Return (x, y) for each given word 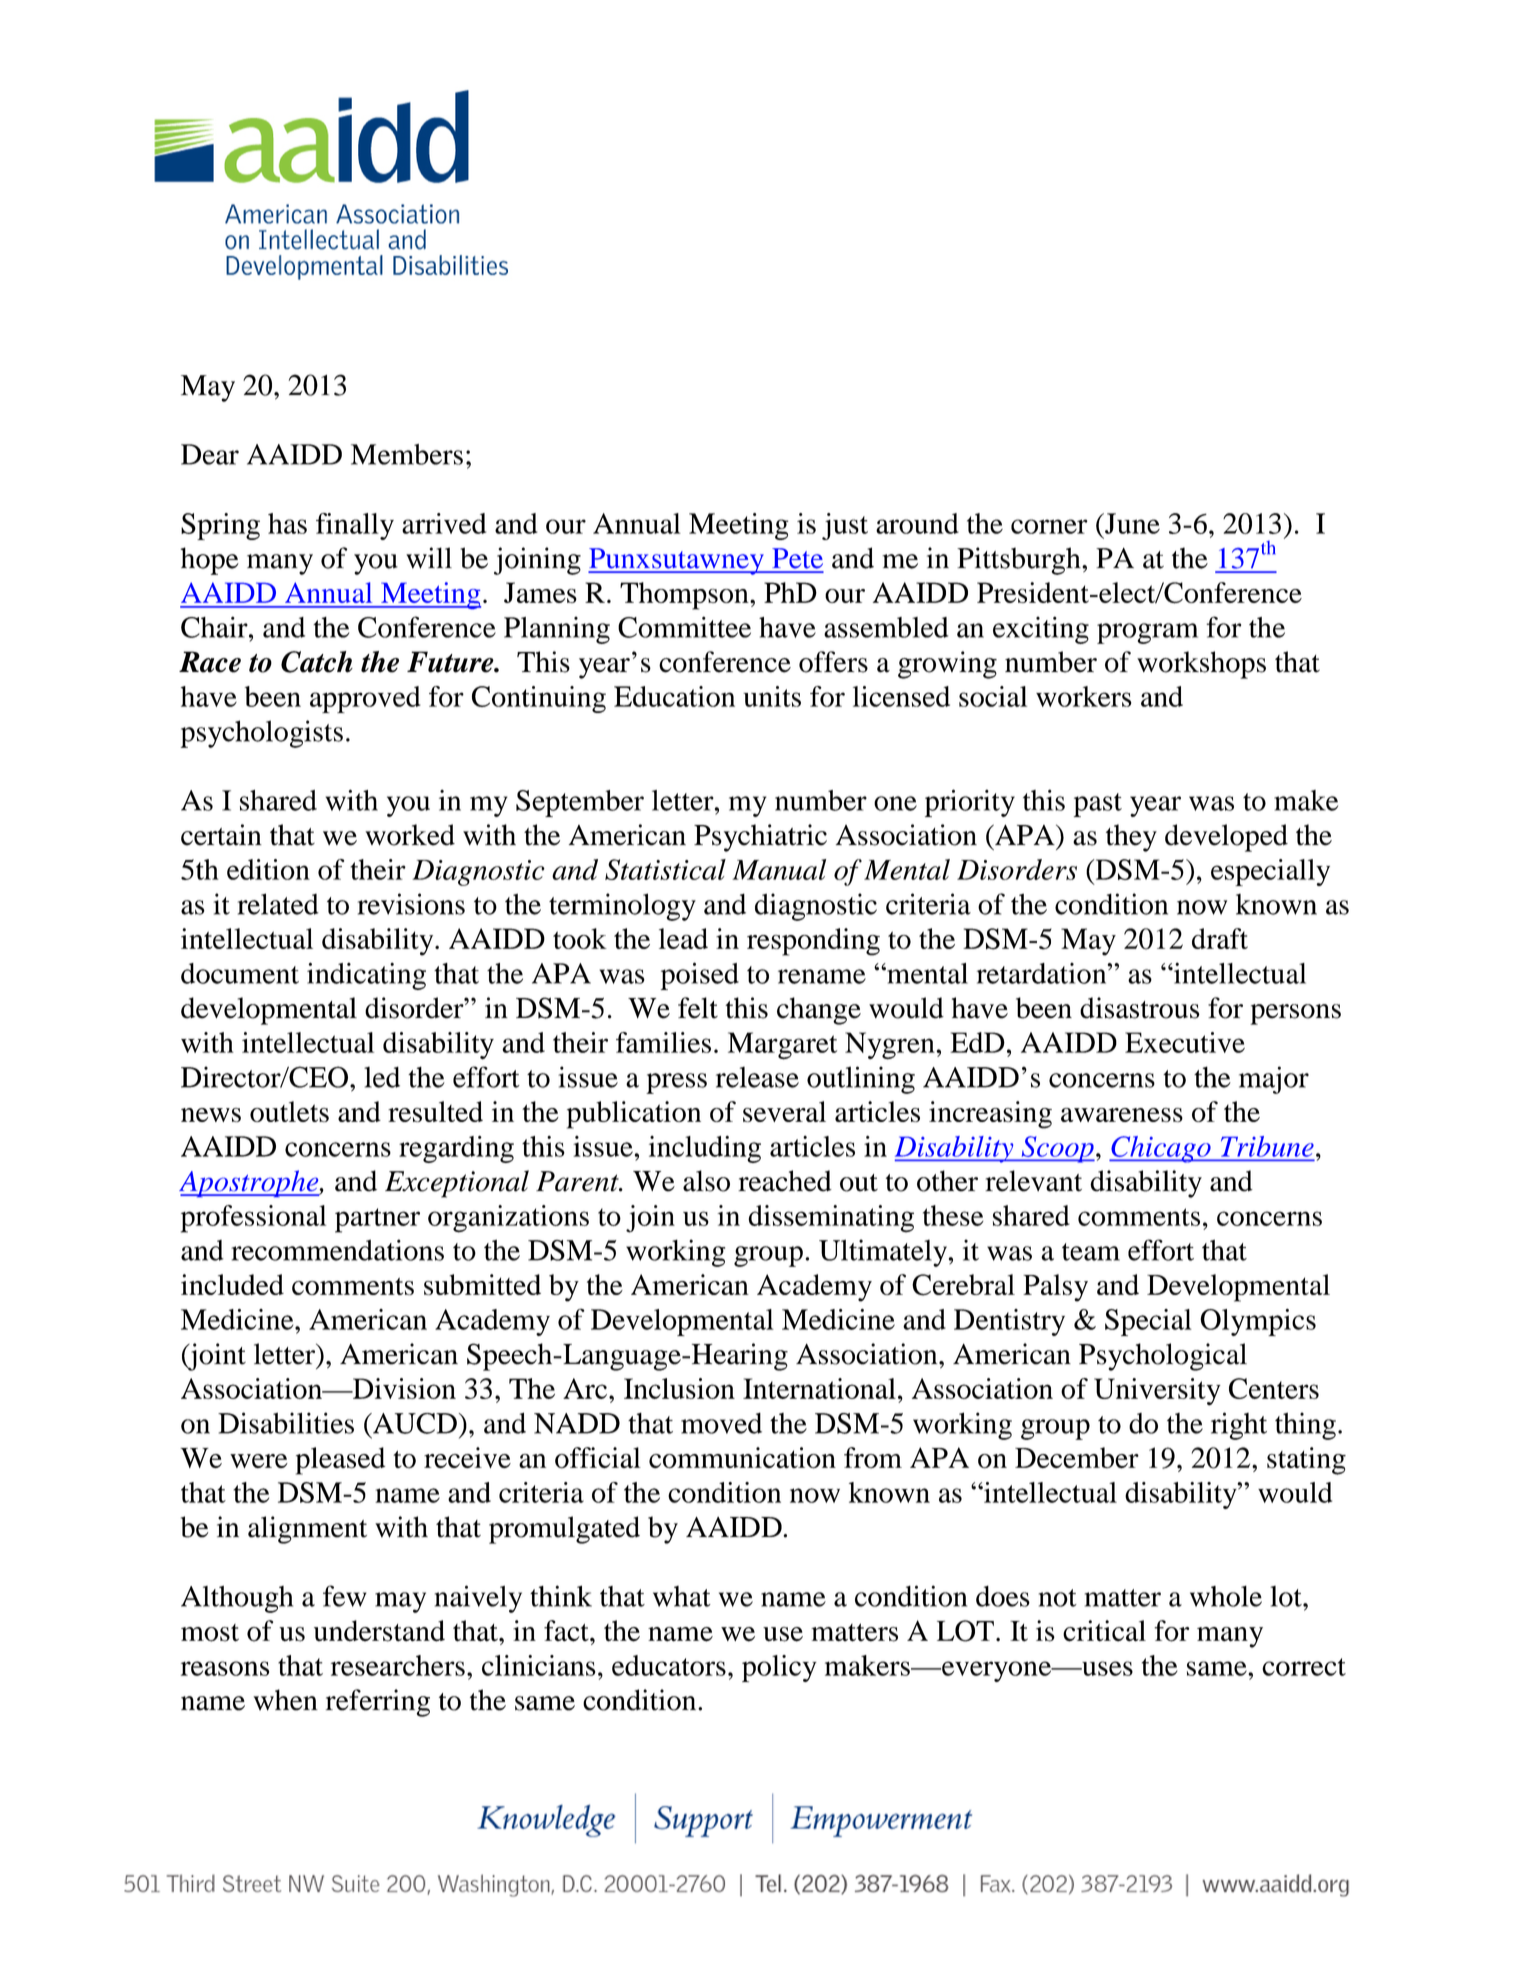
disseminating (831, 1219)
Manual (779, 869)
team (1091, 1252)
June (1131, 523)
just (845, 526)
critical (1104, 1631)
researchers (398, 1665)
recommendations (337, 1250)
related (278, 904)
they (1131, 838)
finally (355, 526)
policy (779, 1668)
